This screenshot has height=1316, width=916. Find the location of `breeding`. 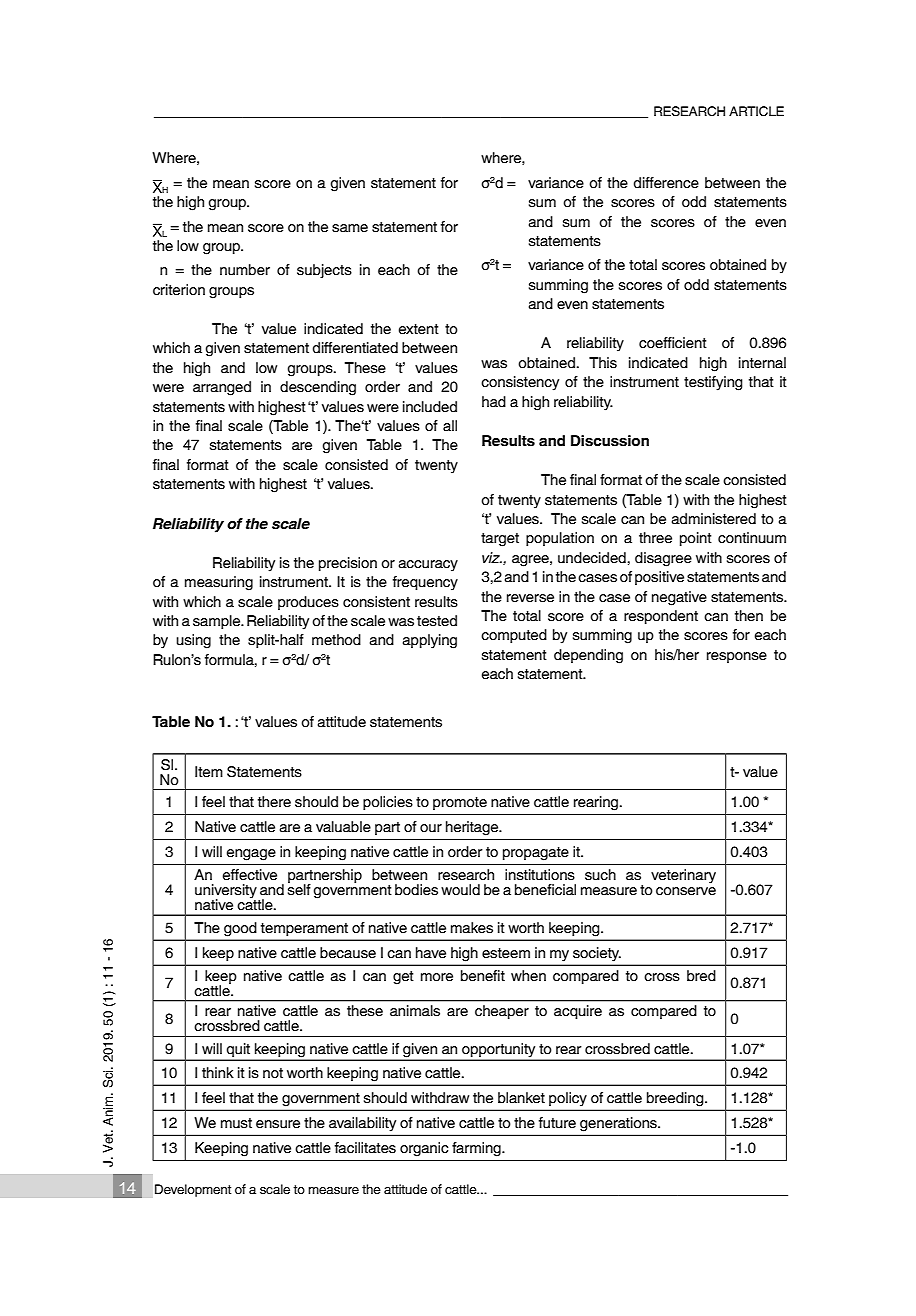

breeding is located at coordinates (676, 1099).
